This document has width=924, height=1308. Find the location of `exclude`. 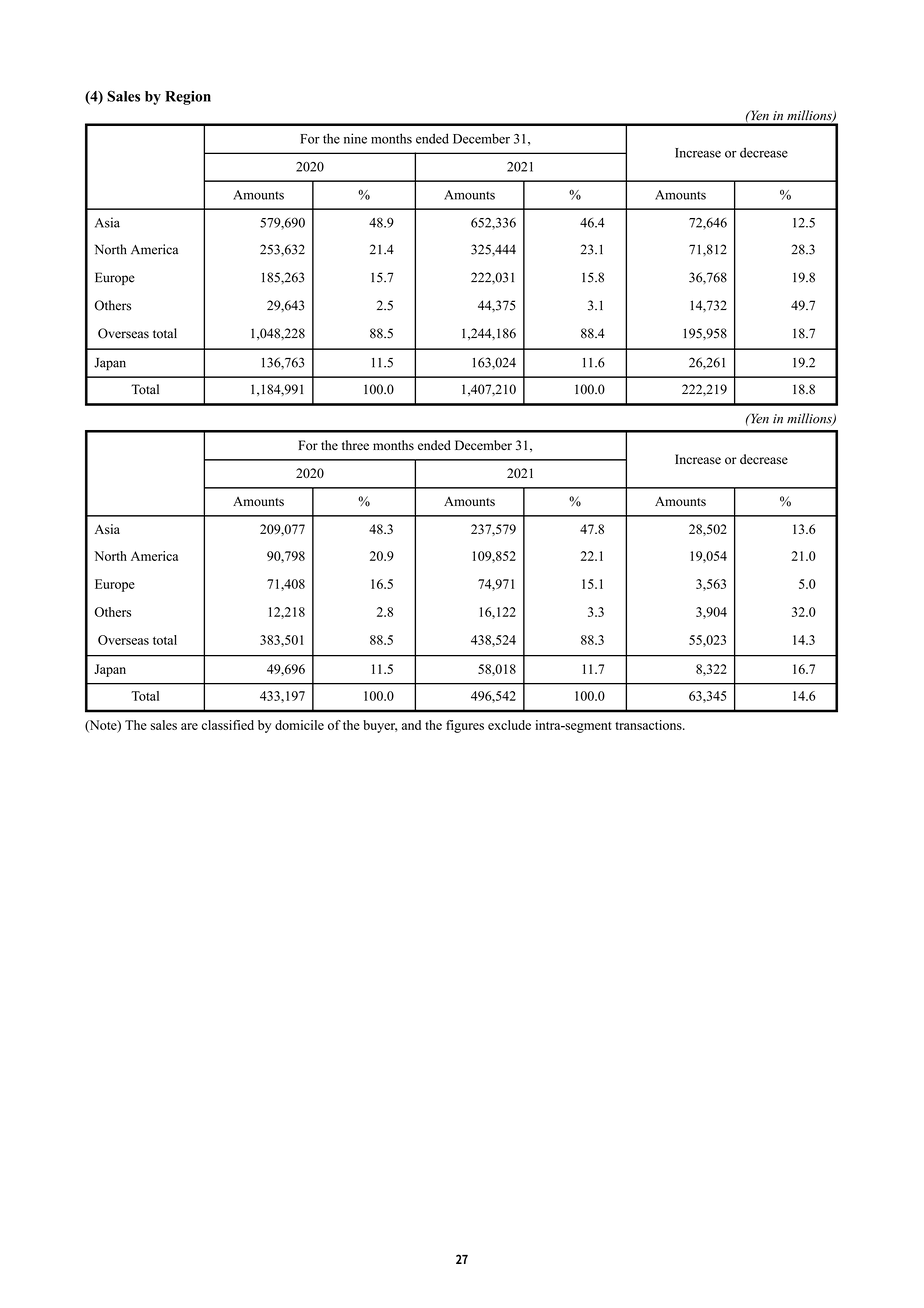

exclude is located at coordinates (509, 725).
